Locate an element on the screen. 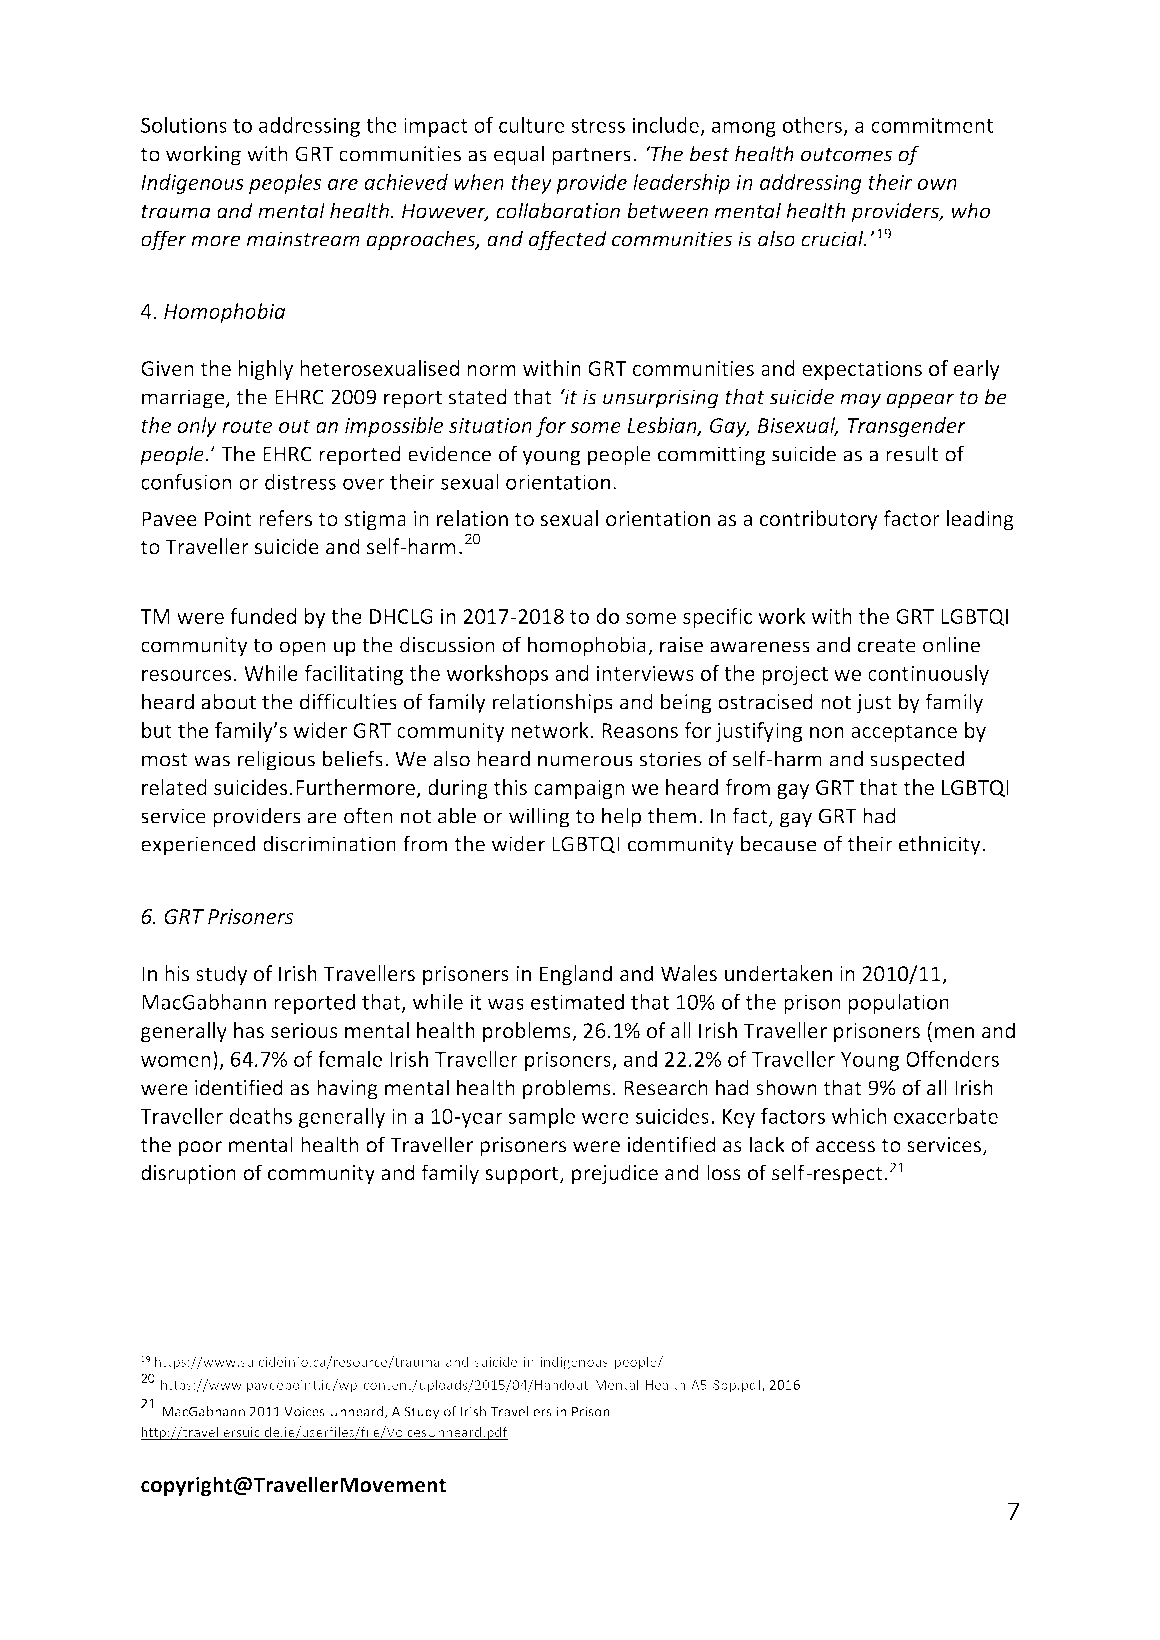  route is located at coordinates (247, 426).
